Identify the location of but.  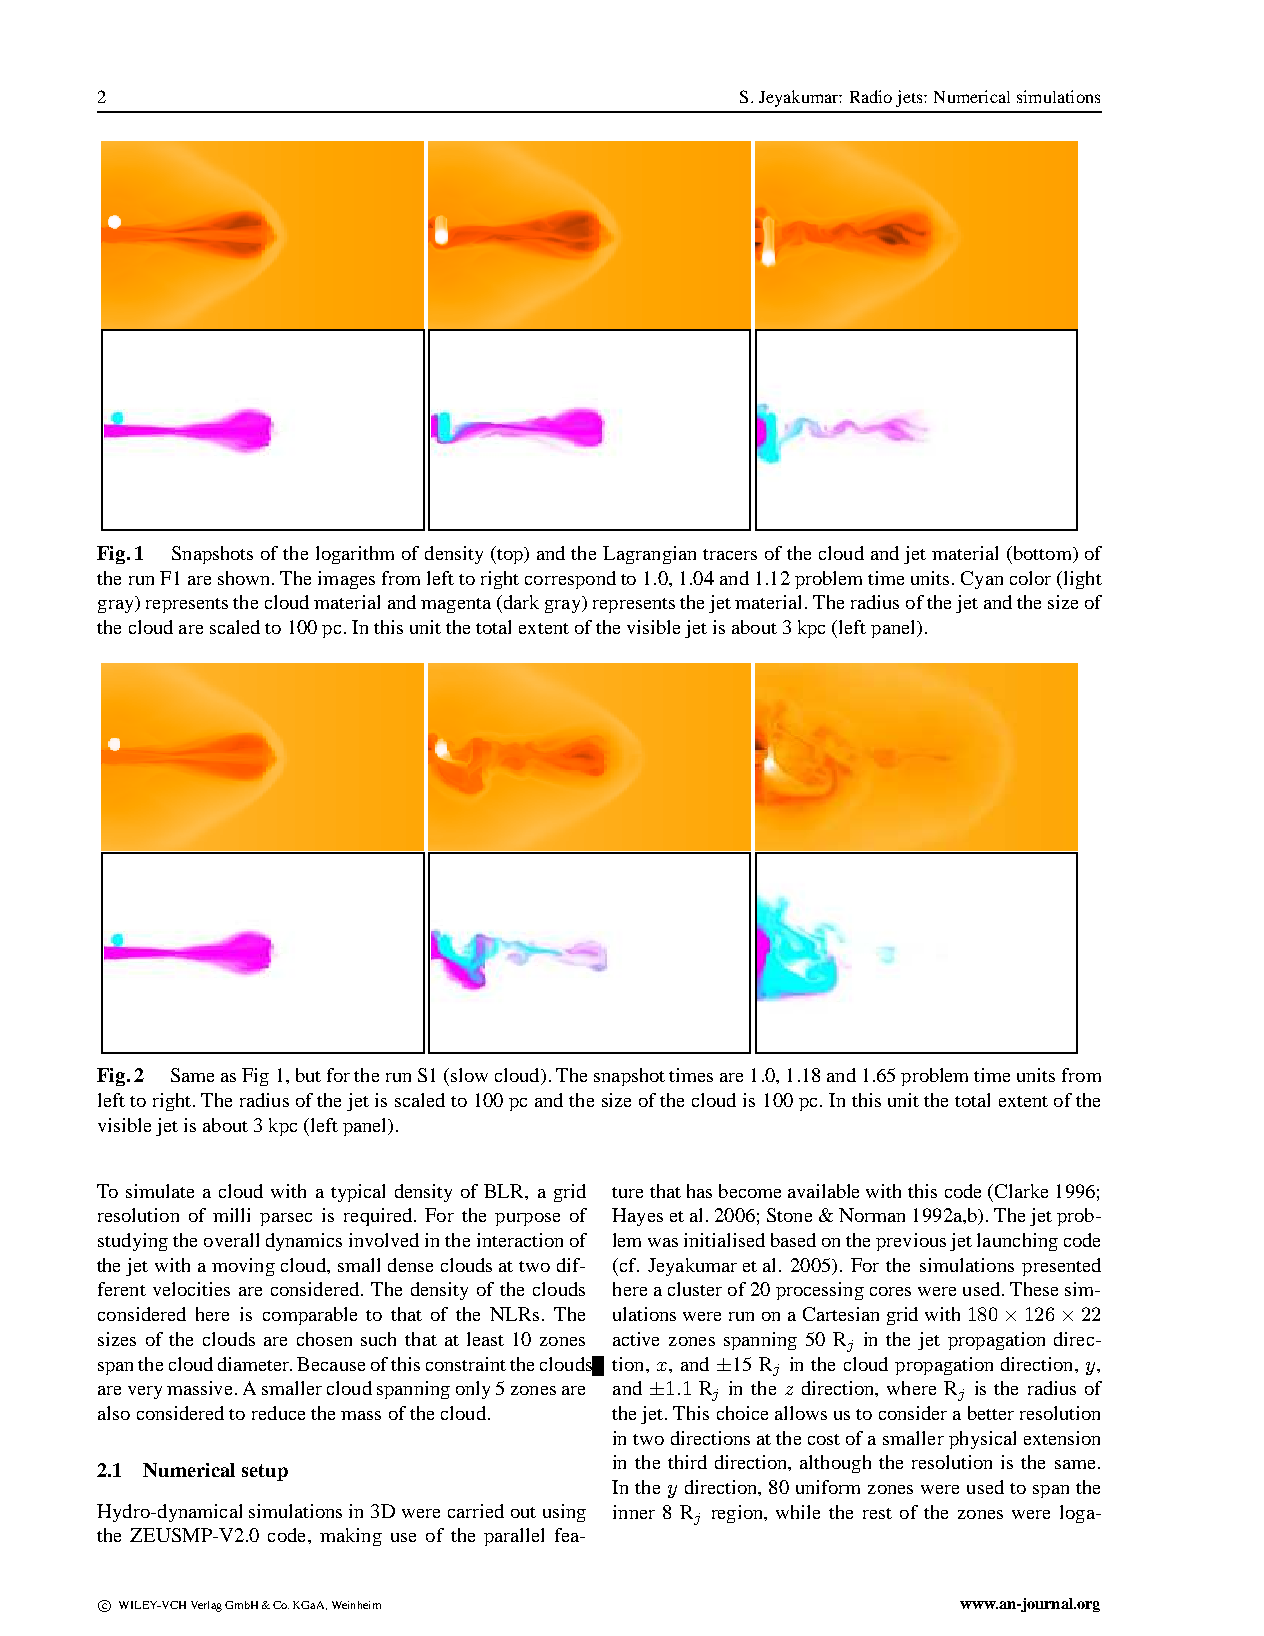
(308, 1075).
